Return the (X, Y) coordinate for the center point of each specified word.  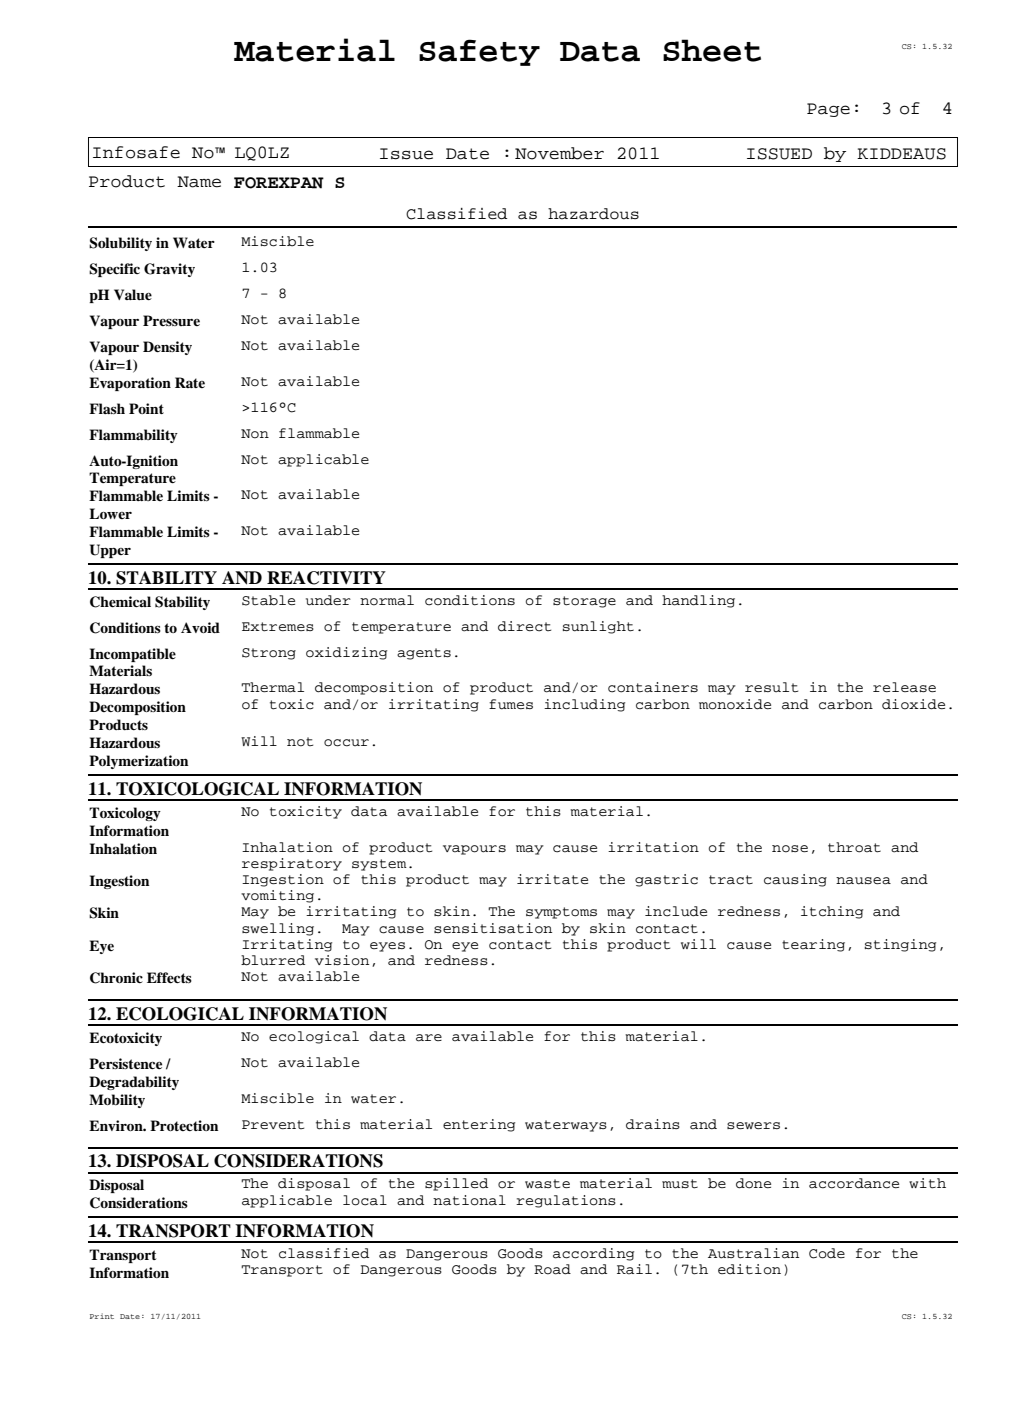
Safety (479, 52)
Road (552, 1269)
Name (199, 182)
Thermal (272, 687)
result (771, 687)
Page (828, 110)
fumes (511, 704)
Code (827, 1253)
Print (102, 1316)
